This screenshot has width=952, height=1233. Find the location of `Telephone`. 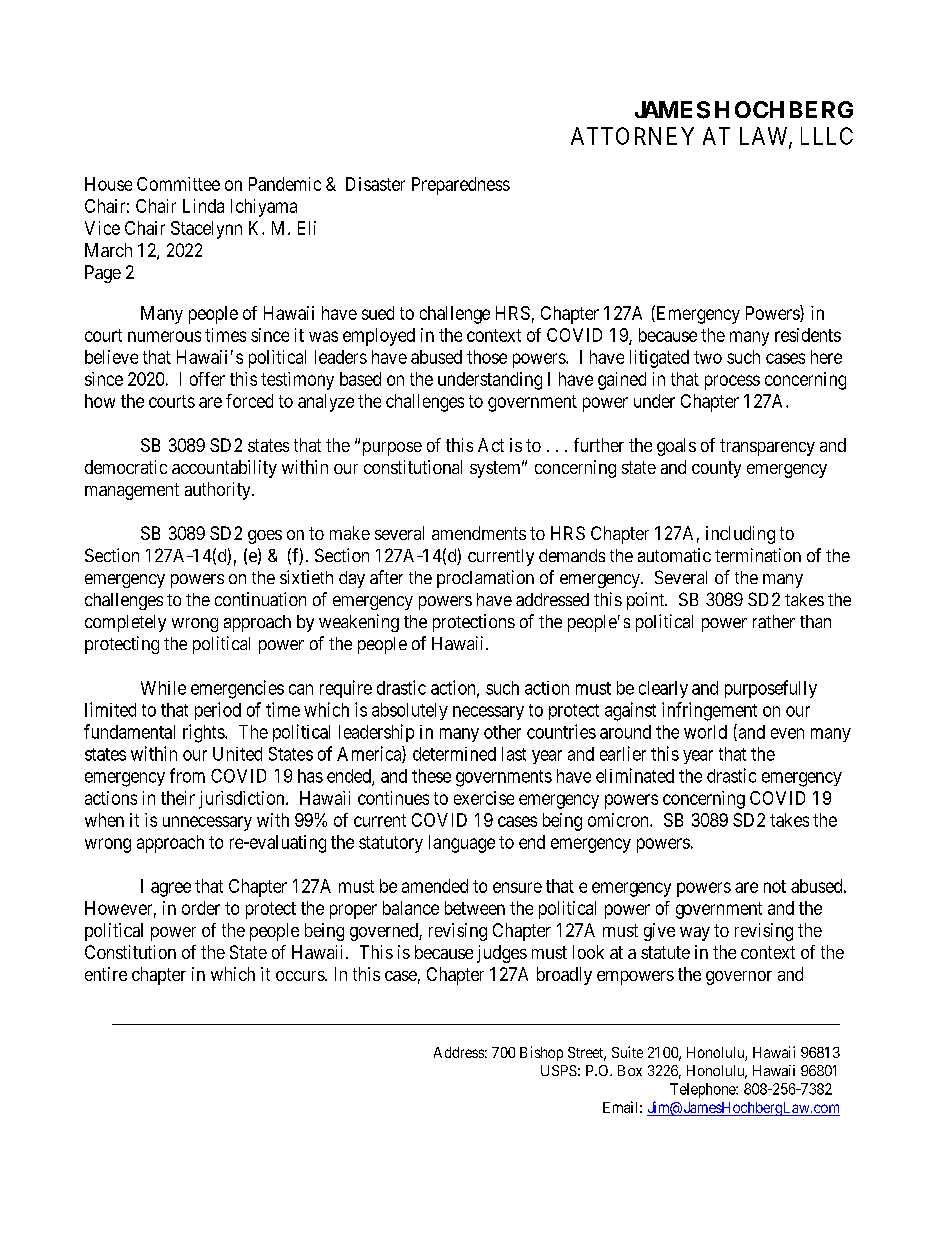

Telephone is located at coordinates (703, 1090).
